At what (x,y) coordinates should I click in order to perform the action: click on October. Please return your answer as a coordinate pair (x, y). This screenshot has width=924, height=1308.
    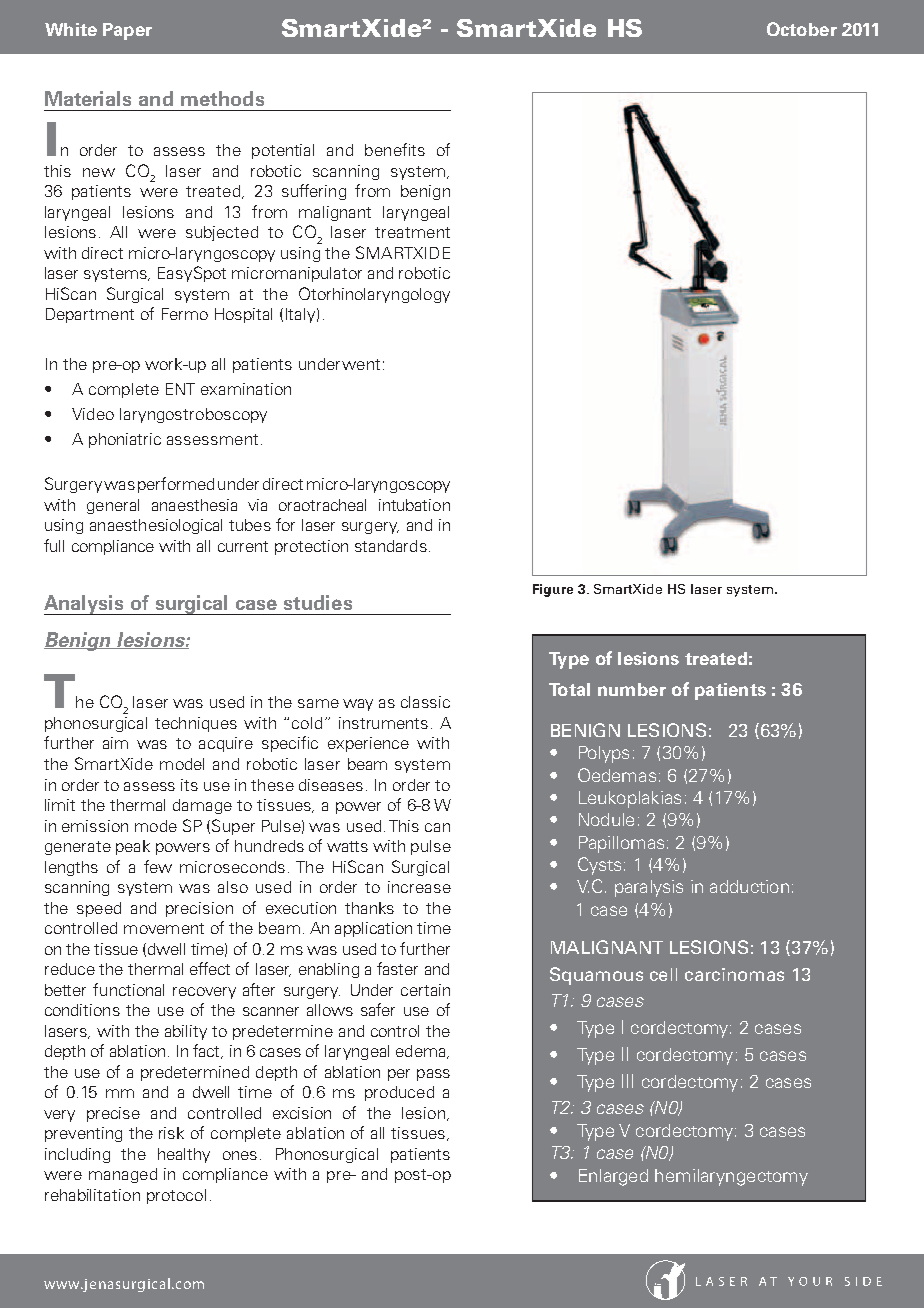
    Looking at the image, I should click on (802, 29).
